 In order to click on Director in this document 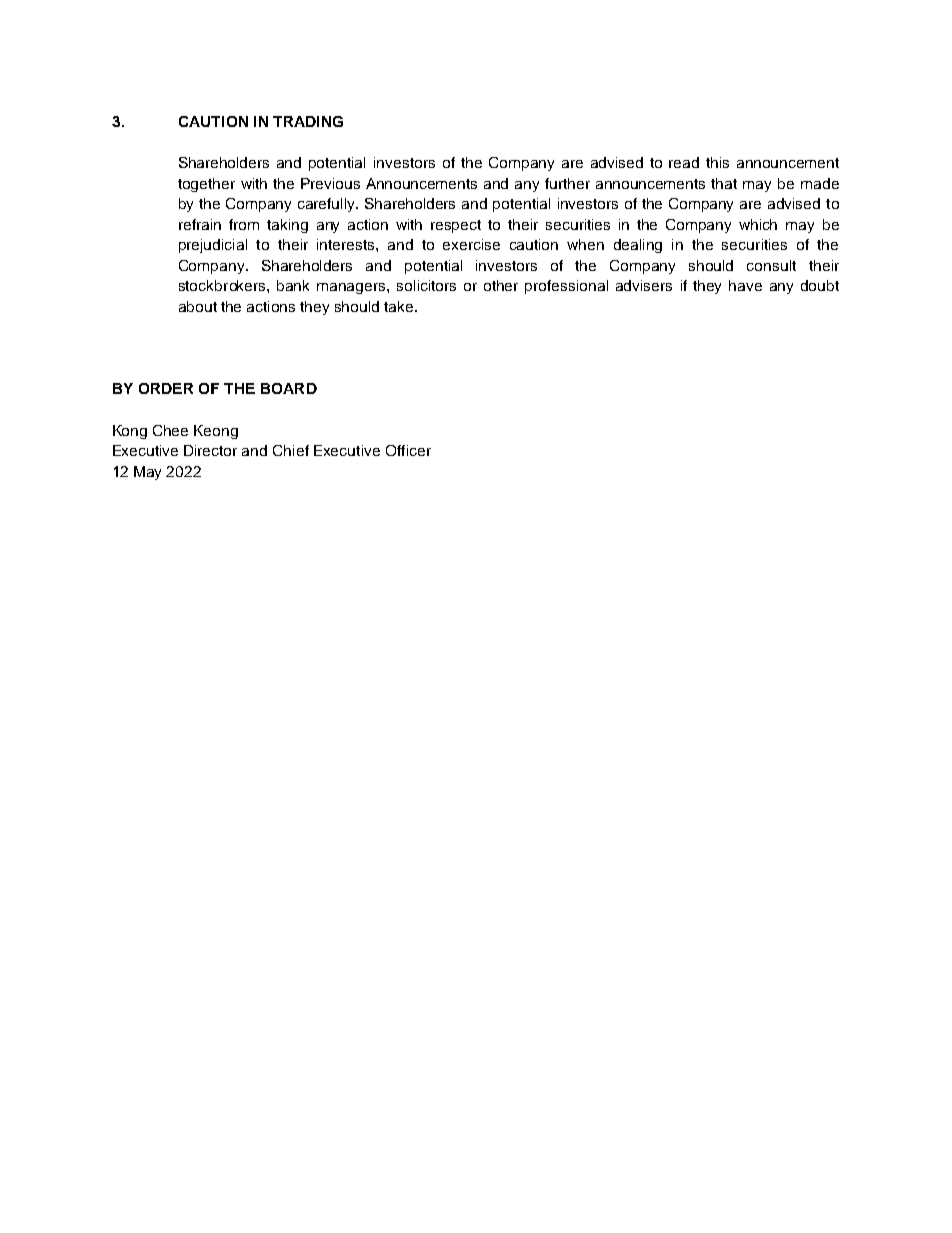, I will do `click(210, 450)`.
